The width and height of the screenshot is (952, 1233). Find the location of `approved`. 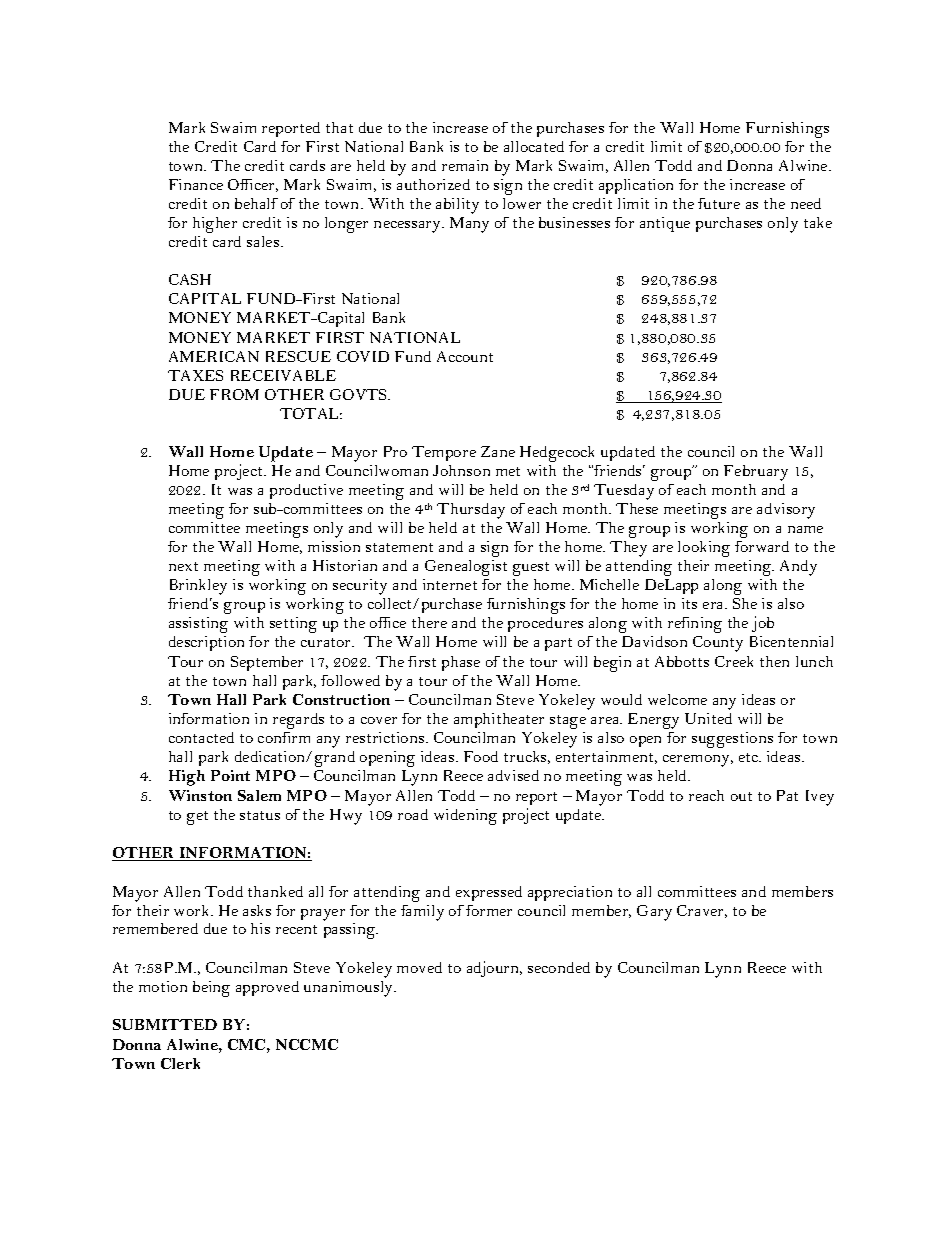

approved is located at coordinates (267, 988).
